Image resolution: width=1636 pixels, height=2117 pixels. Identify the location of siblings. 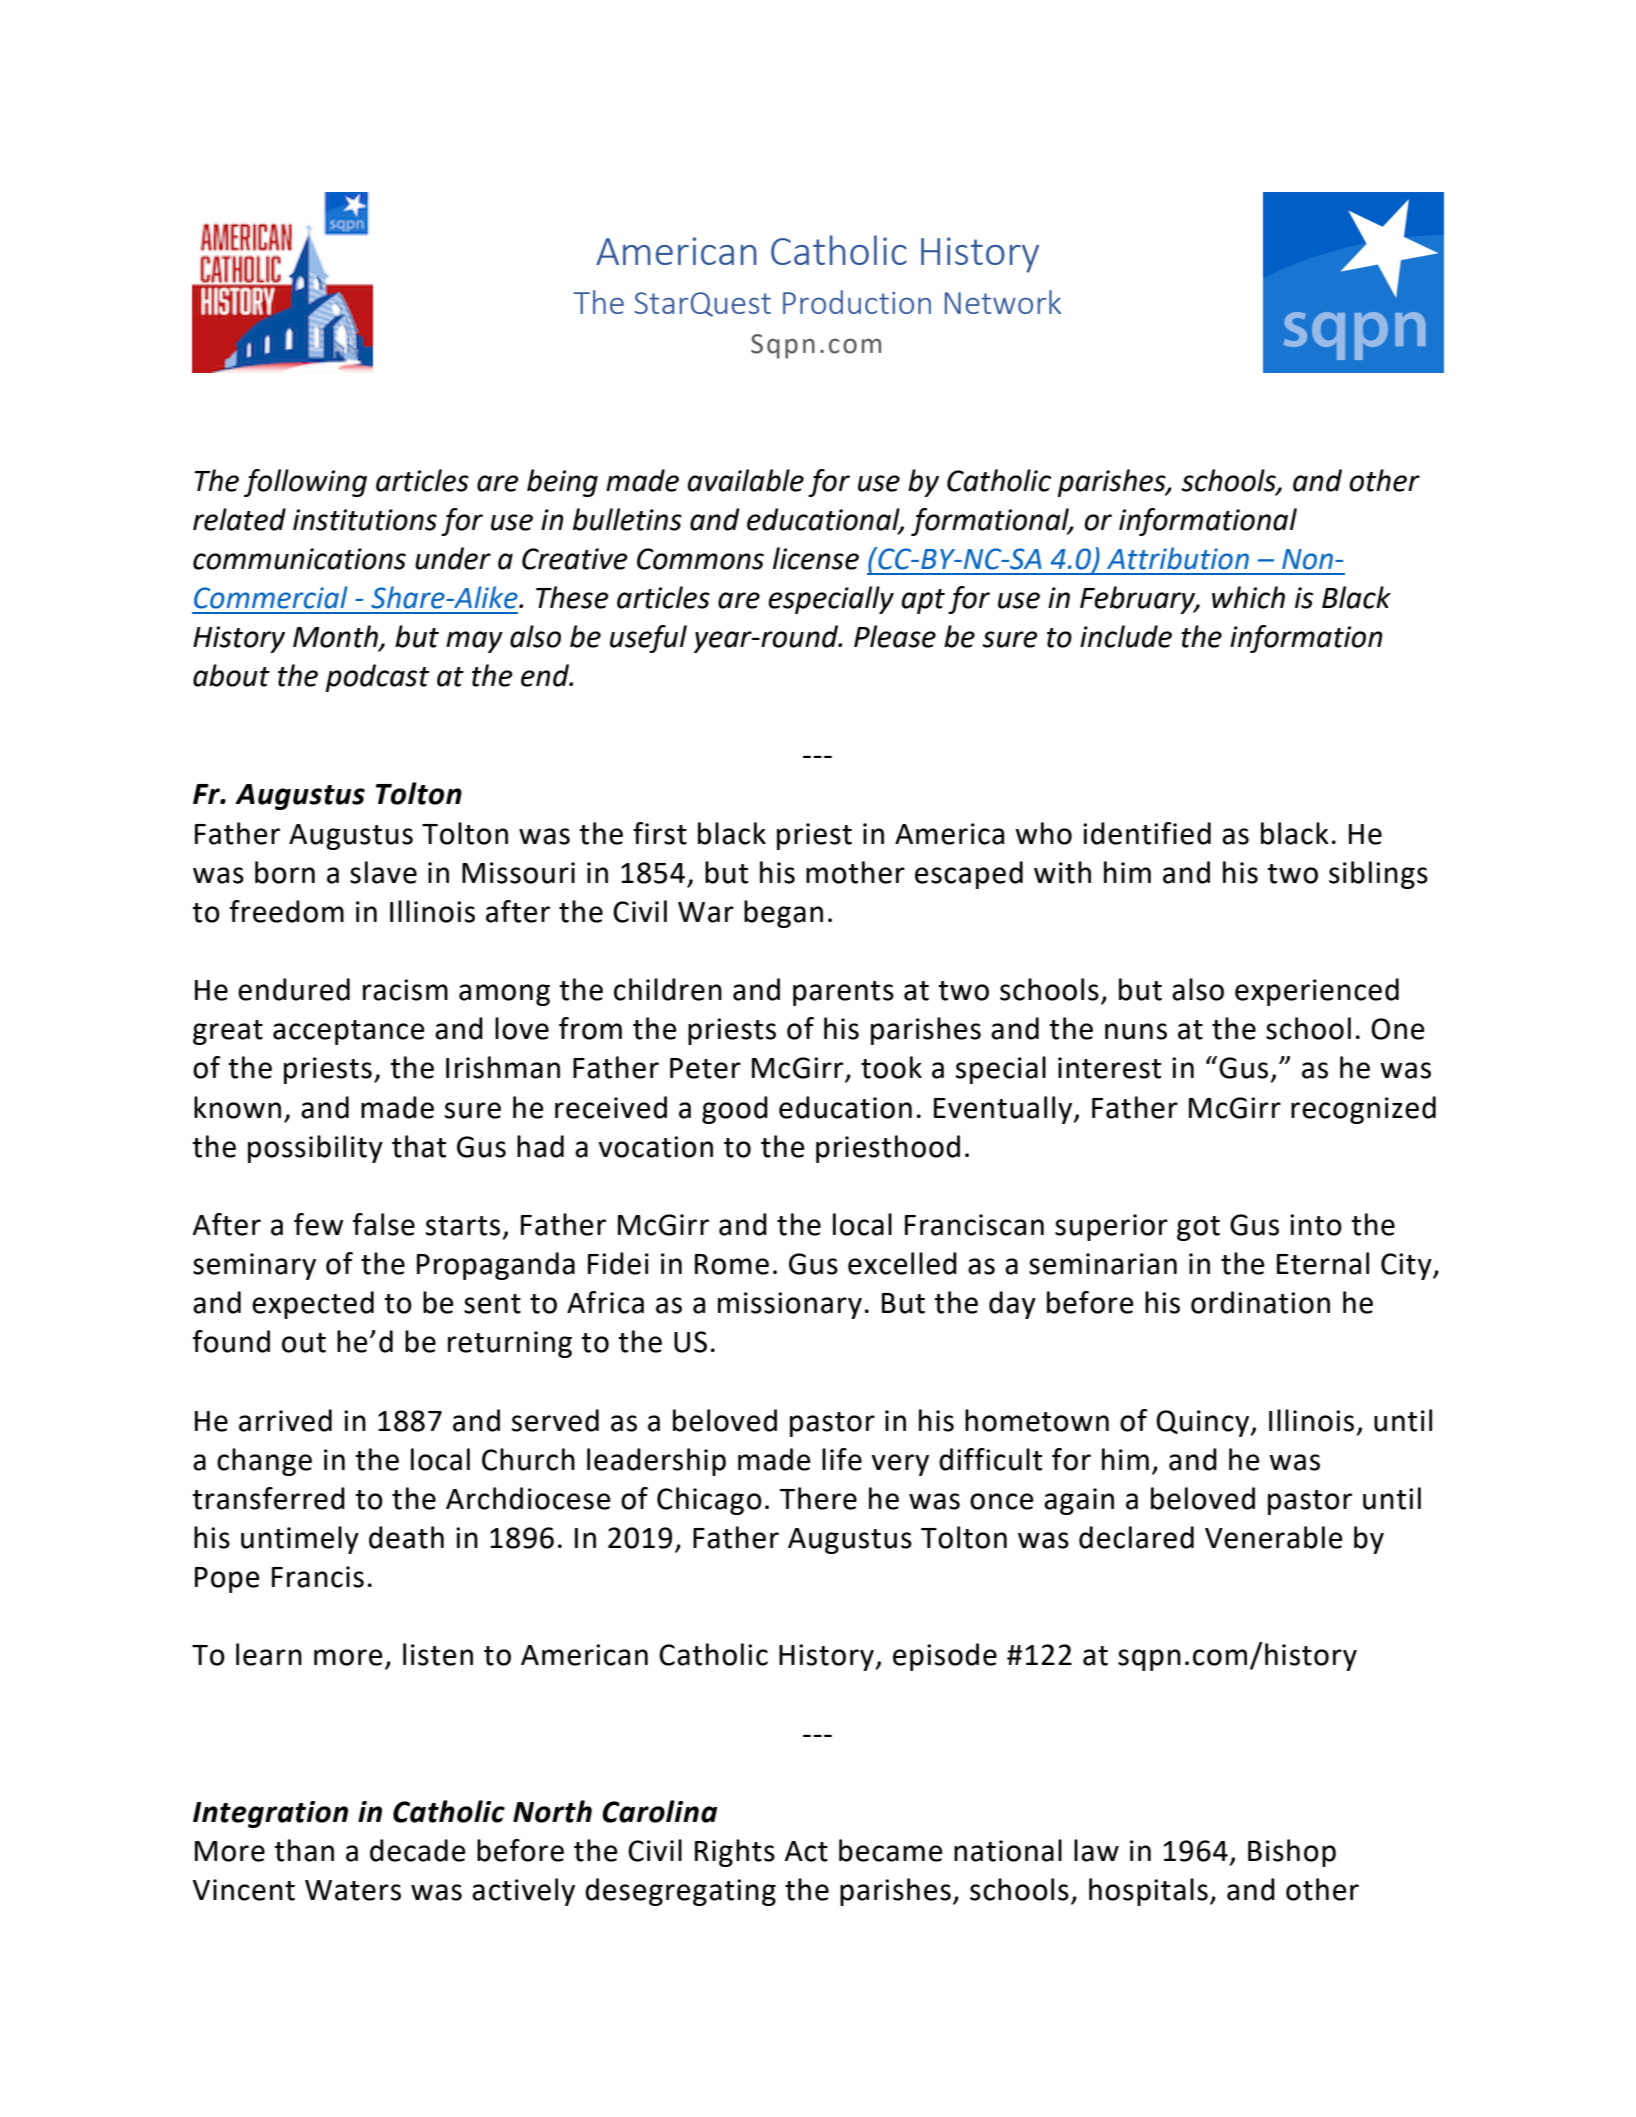
(1378, 875).
